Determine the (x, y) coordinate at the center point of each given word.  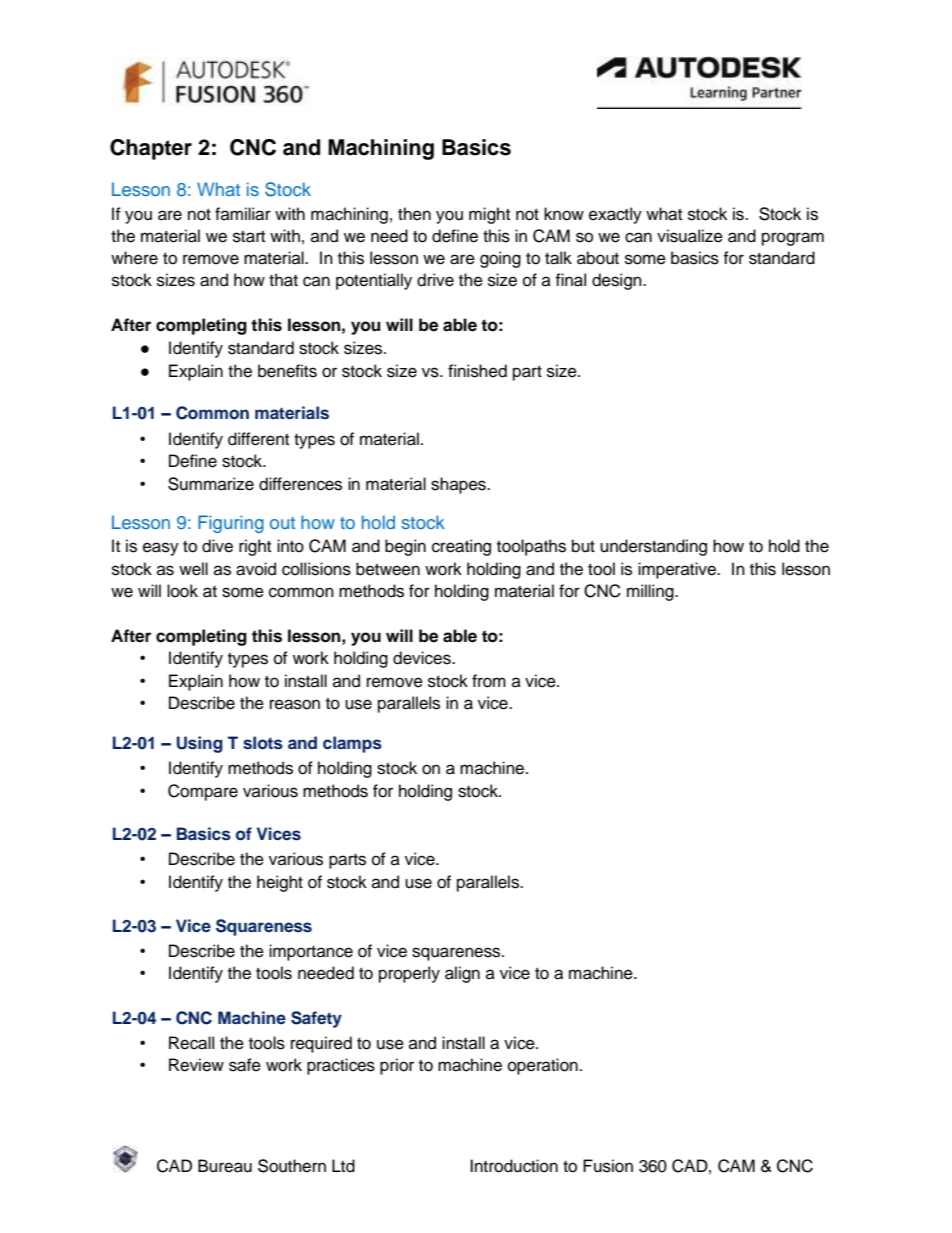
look (182, 591)
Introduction (514, 1166)
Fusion (608, 1166)
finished (477, 371)
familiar (243, 214)
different (258, 439)
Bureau (225, 1166)
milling (651, 592)
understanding (653, 547)
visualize (690, 236)
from (489, 681)
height (280, 883)
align (462, 974)
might (489, 215)
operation (543, 1066)
